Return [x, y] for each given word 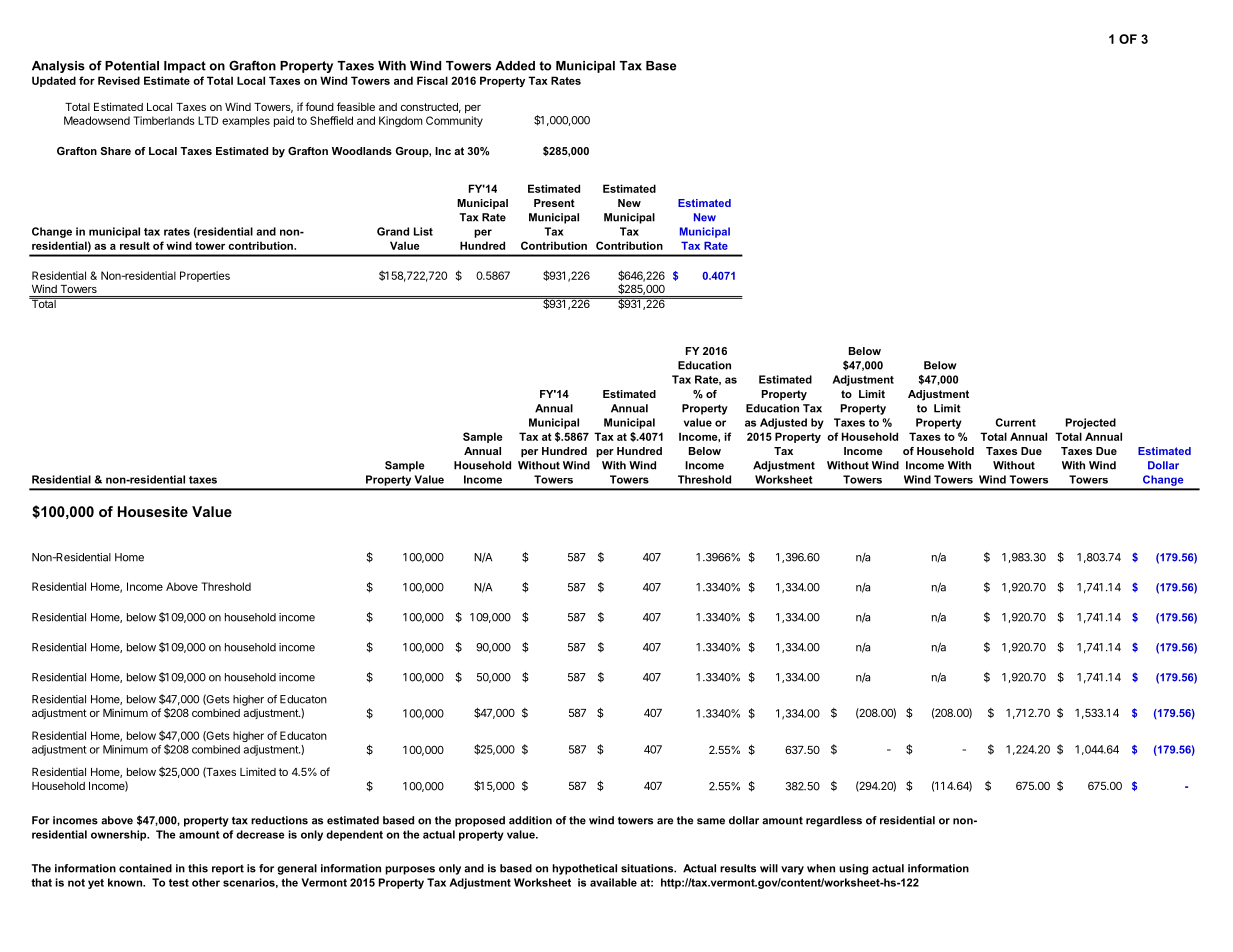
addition [530, 820]
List [423, 231]
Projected [1091, 423]
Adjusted [783, 423]
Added [515, 66]
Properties [205, 276]
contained [145, 868]
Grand [393, 231]
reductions [279, 820]
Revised [119, 80]
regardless [834, 821]
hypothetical [584, 869]
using [853, 869]
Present [554, 203]
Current [1015, 422]
